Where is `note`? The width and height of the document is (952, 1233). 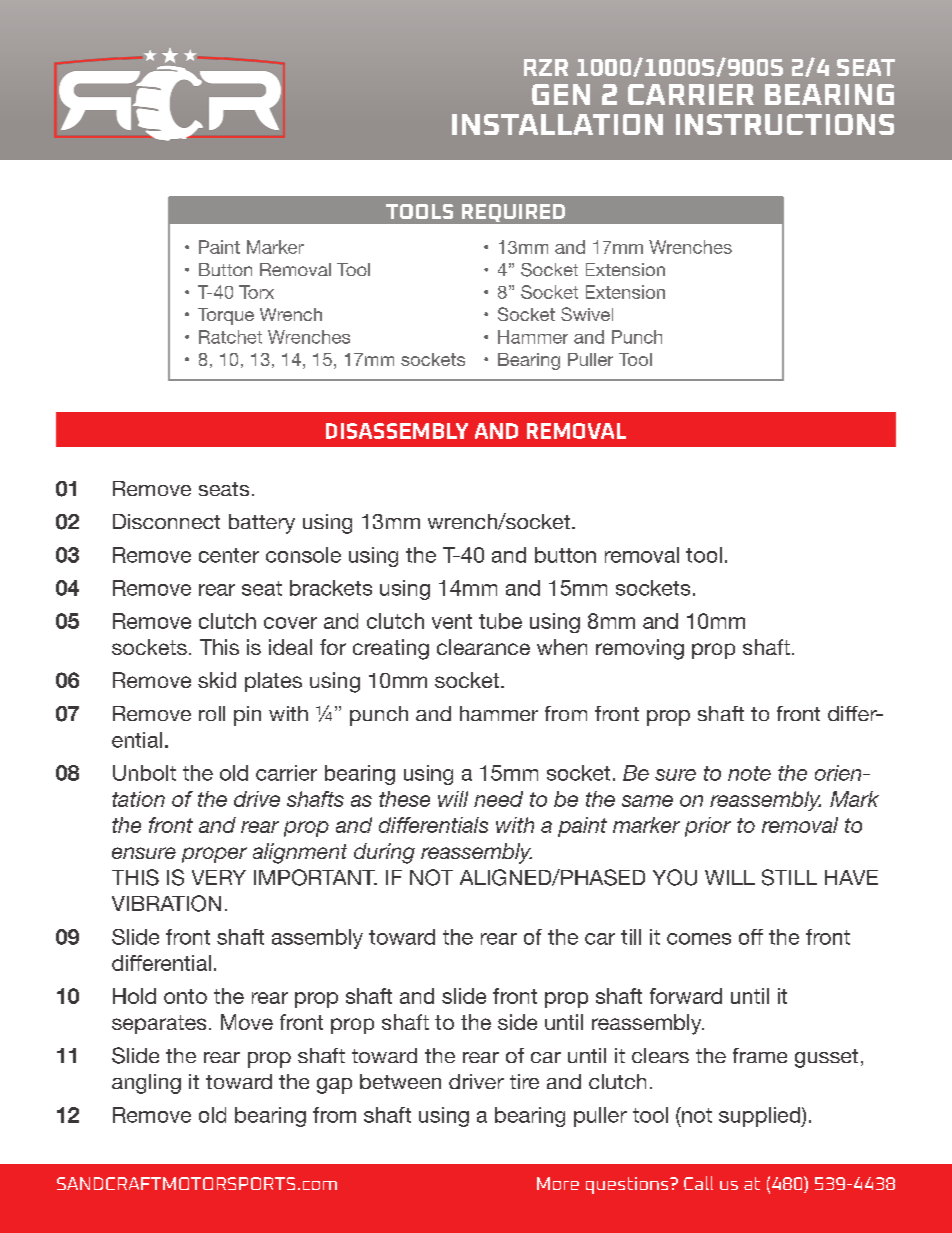 note is located at coordinates (749, 773).
